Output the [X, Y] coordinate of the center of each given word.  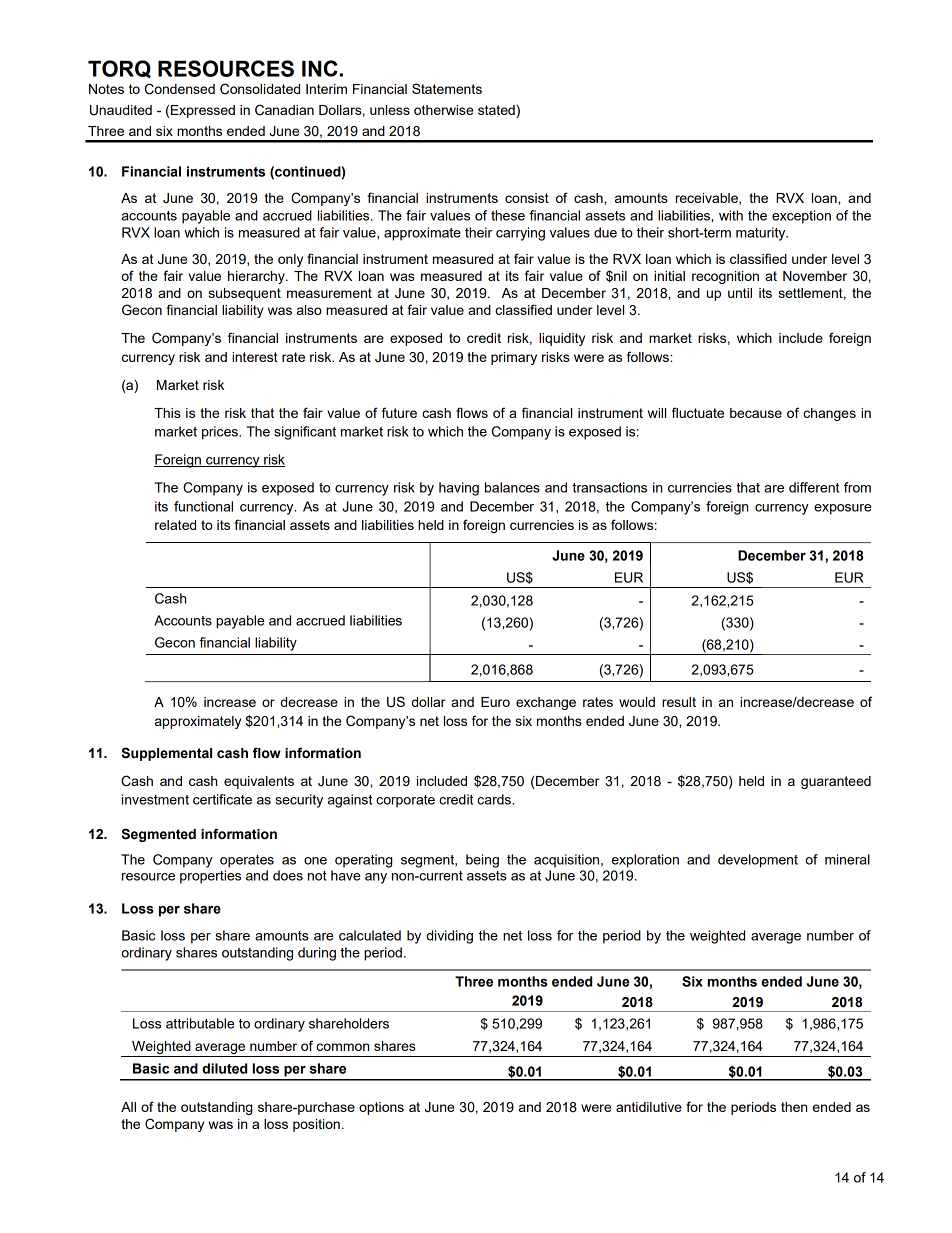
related [175, 525]
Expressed [203, 111]
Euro [495, 702]
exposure [843, 509]
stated [497, 111]
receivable [708, 199]
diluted [224, 1068]
